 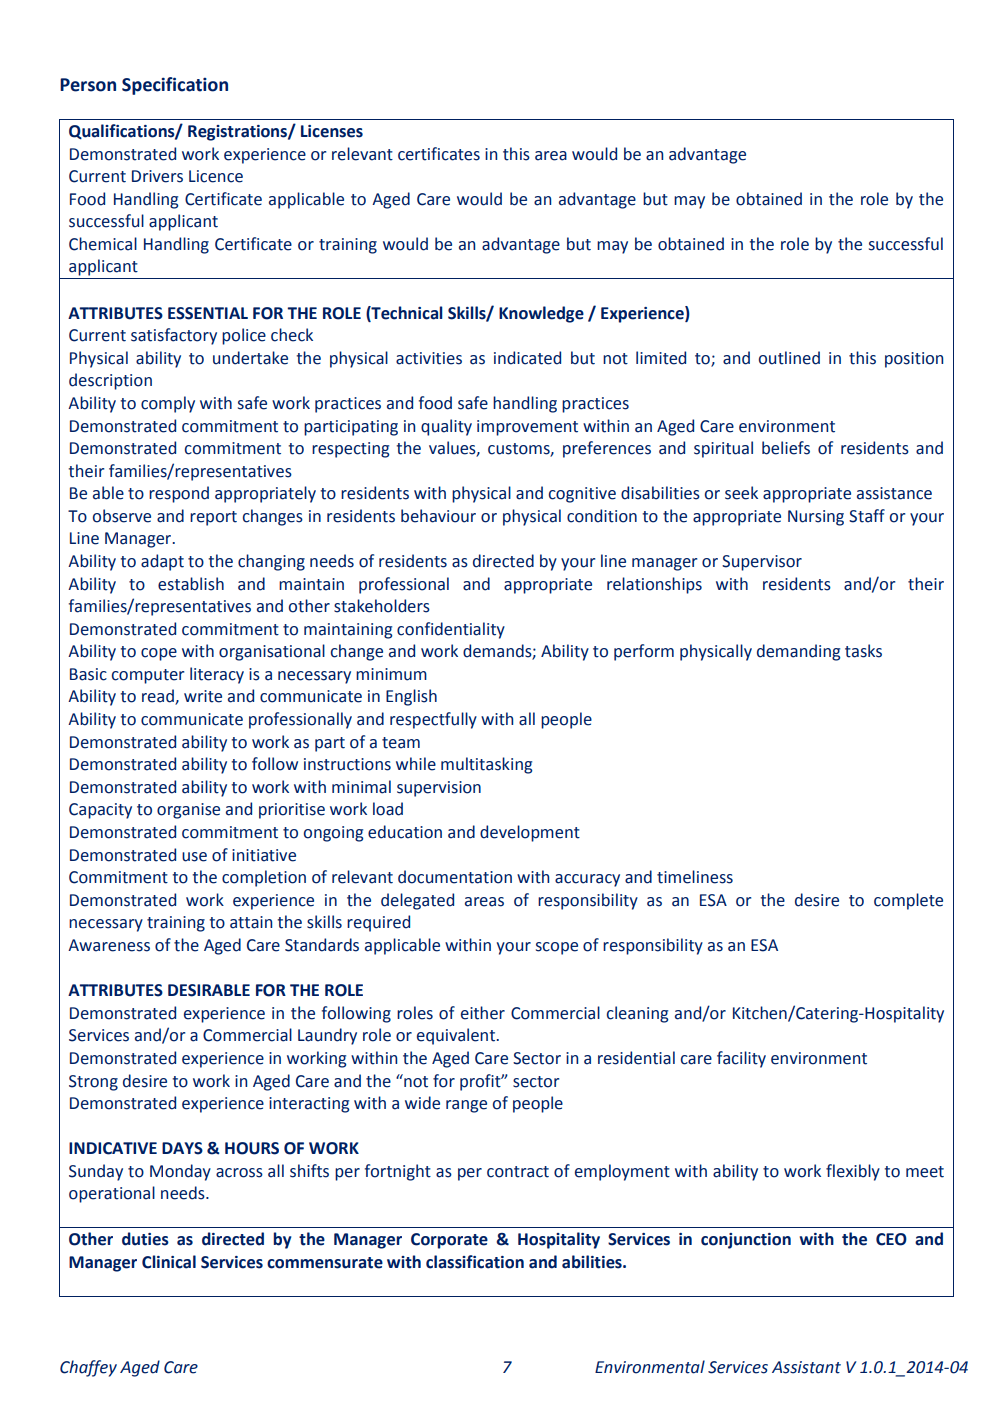 I want to click on Nursing, so click(x=816, y=518).
